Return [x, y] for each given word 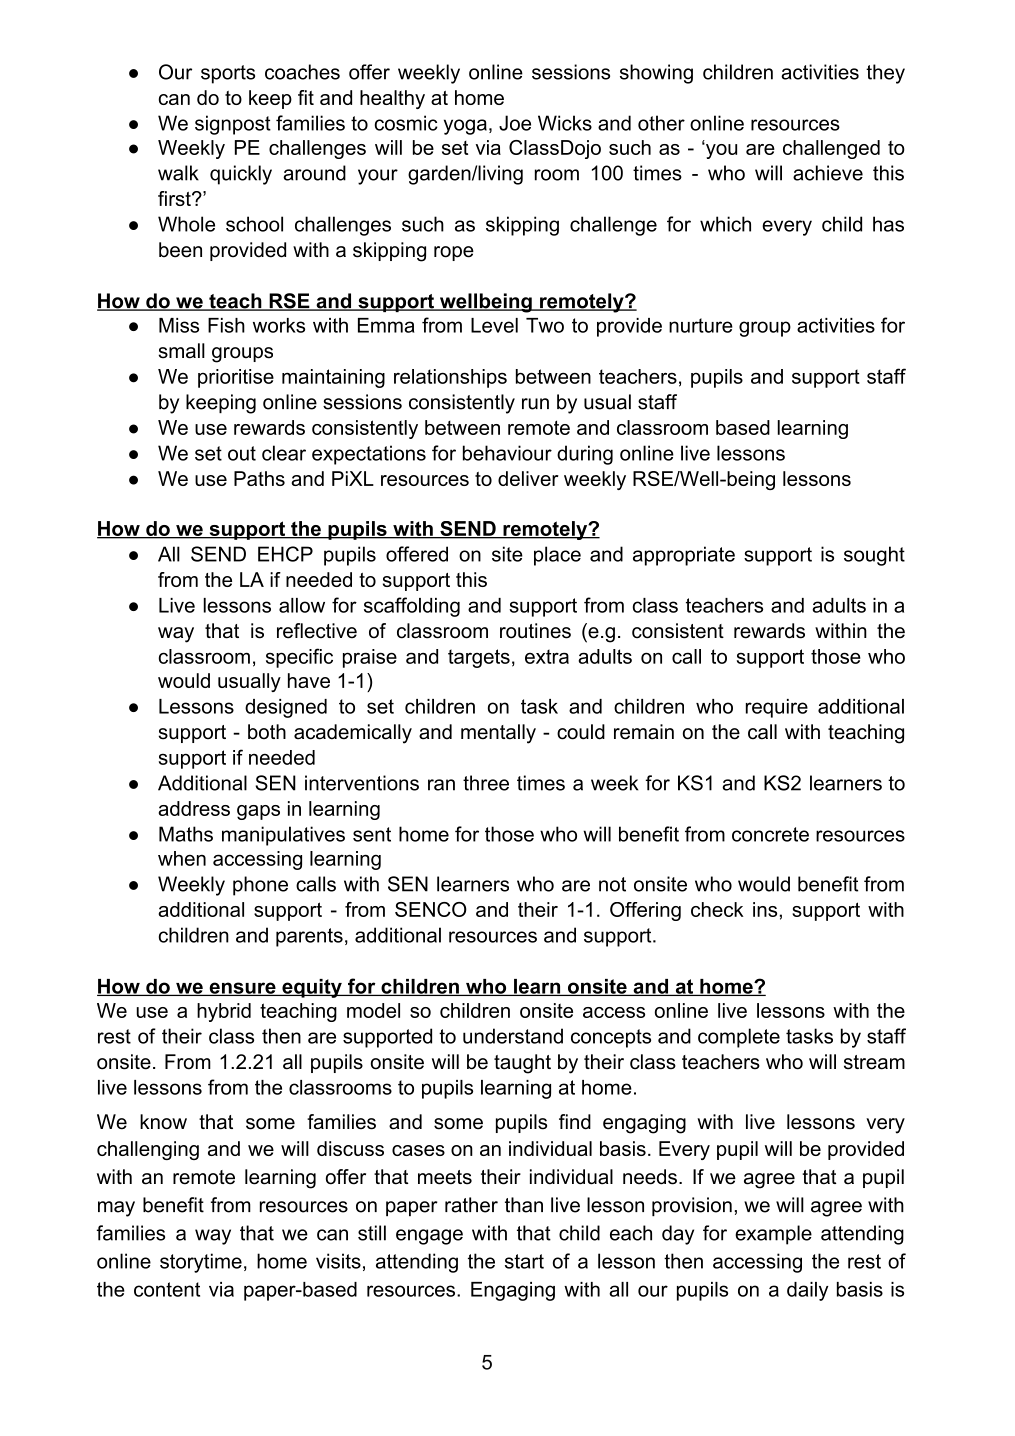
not [612, 884]
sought [874, 556]
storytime [201, 1263]
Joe [515, 123]
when [182, 858]
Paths [259, 478]
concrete [770, 834]
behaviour [507, 453]
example [773, 1235]
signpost [233, 125]
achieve [828, 173]
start [524, 1261]
